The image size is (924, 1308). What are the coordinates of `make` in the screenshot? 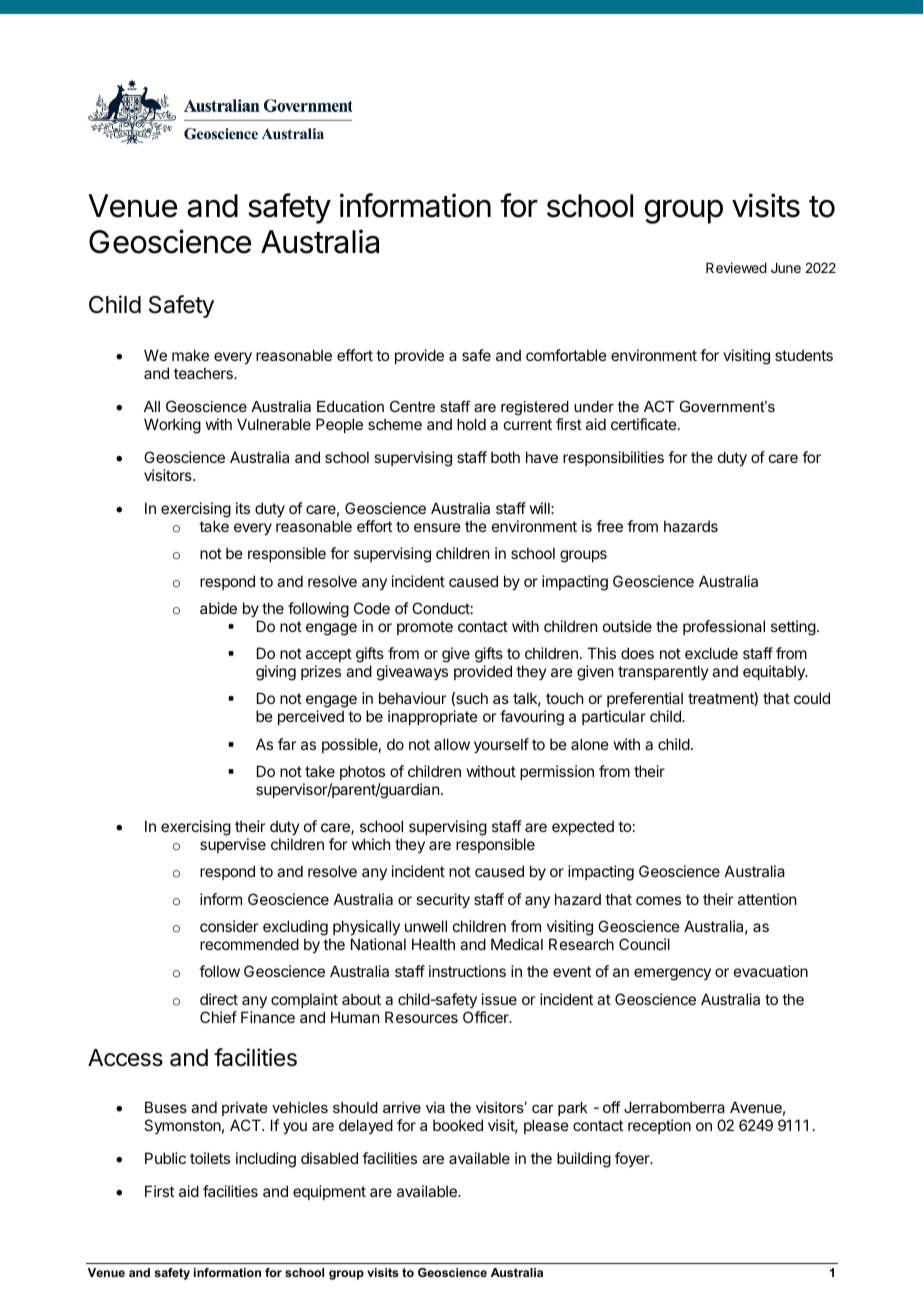 It's located at (190, 355).
